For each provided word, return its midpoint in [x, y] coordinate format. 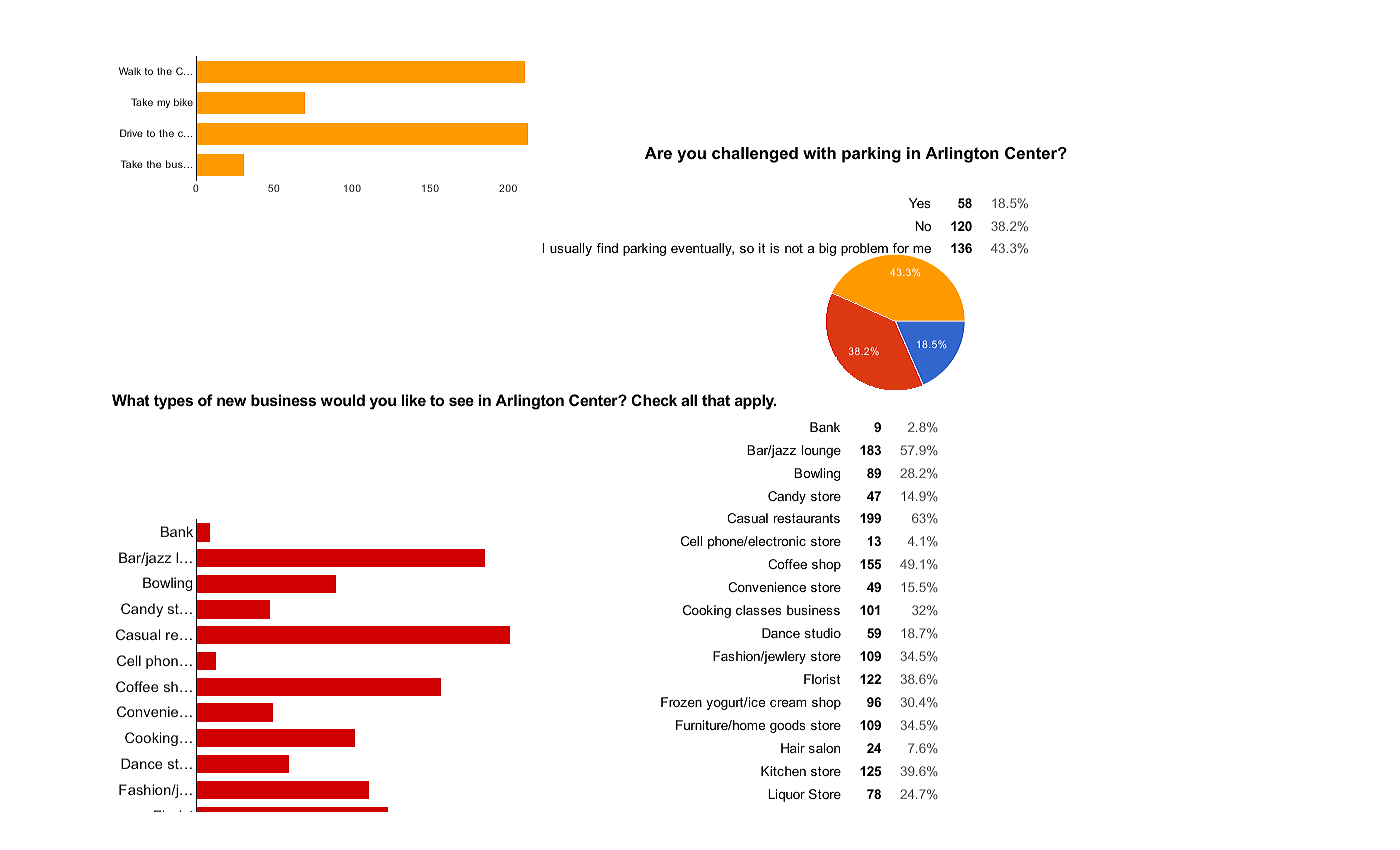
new [231, 401]
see [461, 401]
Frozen [681, 702]
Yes [919, 203]
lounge [821, 451]
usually [571, 249]
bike [183, 102]
